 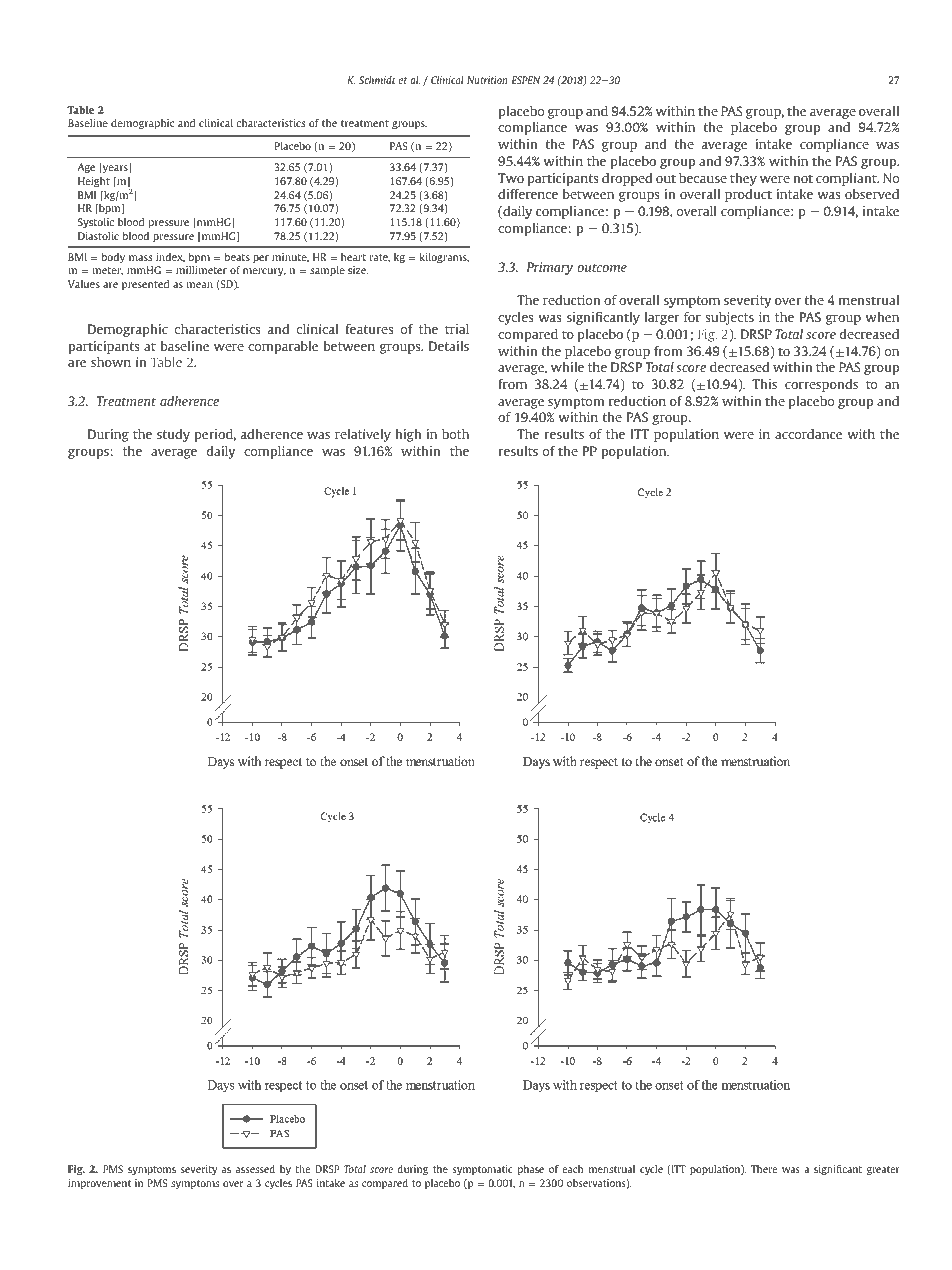 What do you see at coordinates (255, 1169) in the screenshot?
I see `assessed` at bounding box center [255, 1169].
